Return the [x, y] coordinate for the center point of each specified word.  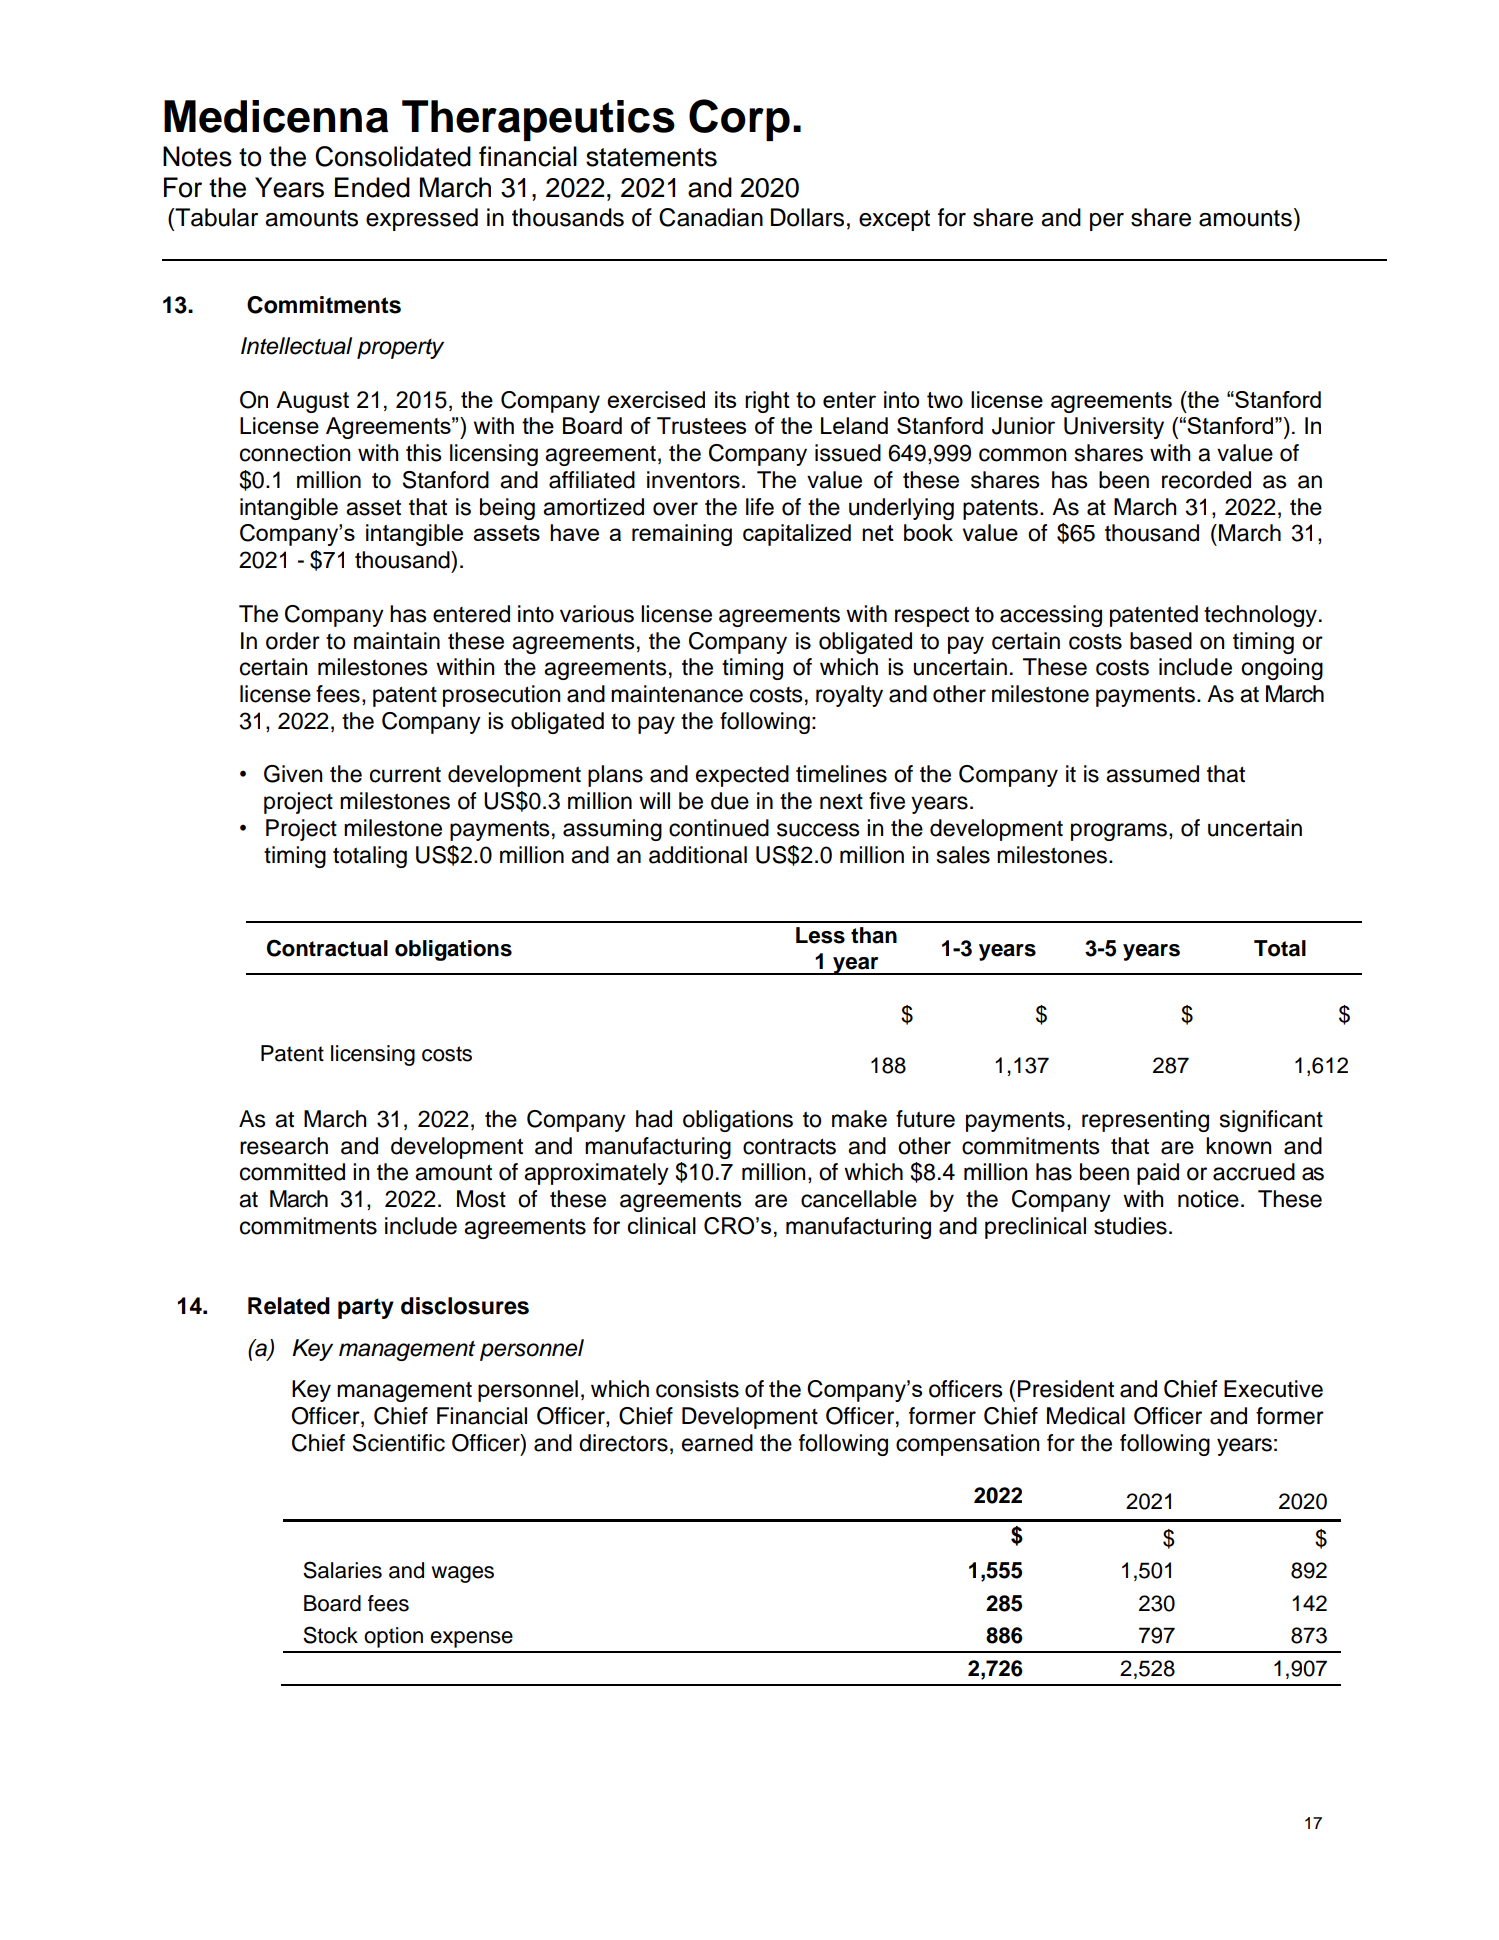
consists [697, 1389]
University [1114, 428]
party [366, 1308]
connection [295, 453]
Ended [372, 187]
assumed [1152, 774]
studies [1130, 1226]
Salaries [342, 1570]
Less [820, 935]
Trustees [701, 425]
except [894, 220]
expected [742, 776]
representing [1145, 1121]
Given [293, 774]
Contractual [327, 948]
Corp [739, 120]
